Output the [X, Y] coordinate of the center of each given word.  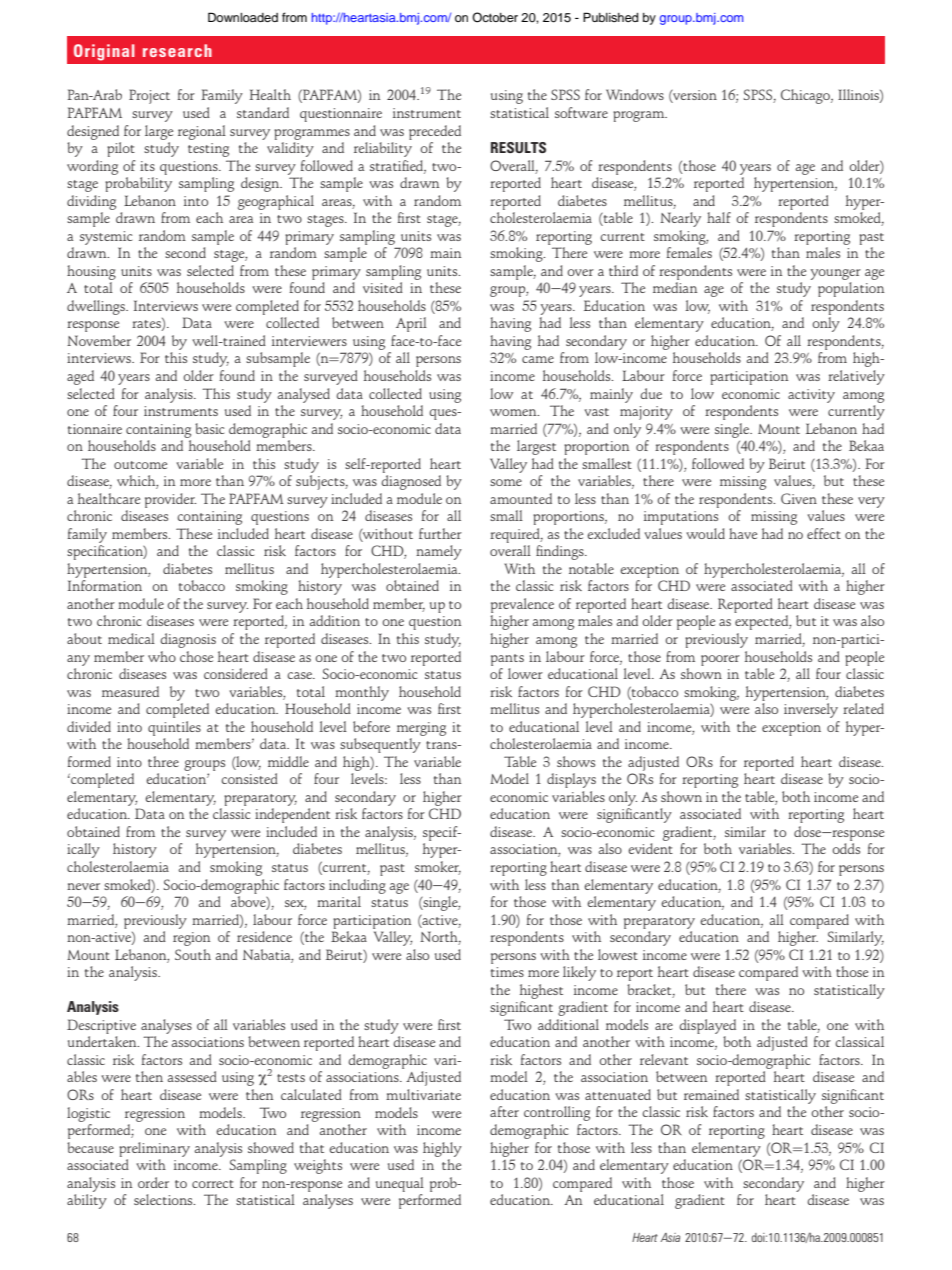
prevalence [522, 605]
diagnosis [188, 640]
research [177, 50]
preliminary [154, 1149]
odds [846, 848]
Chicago [806, 96]
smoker [438, 868]
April [411, 324]
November [99, 340]
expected [763, 622]
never [83, 886]
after [504, 1111]
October [495, 17]
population [851, 289]
